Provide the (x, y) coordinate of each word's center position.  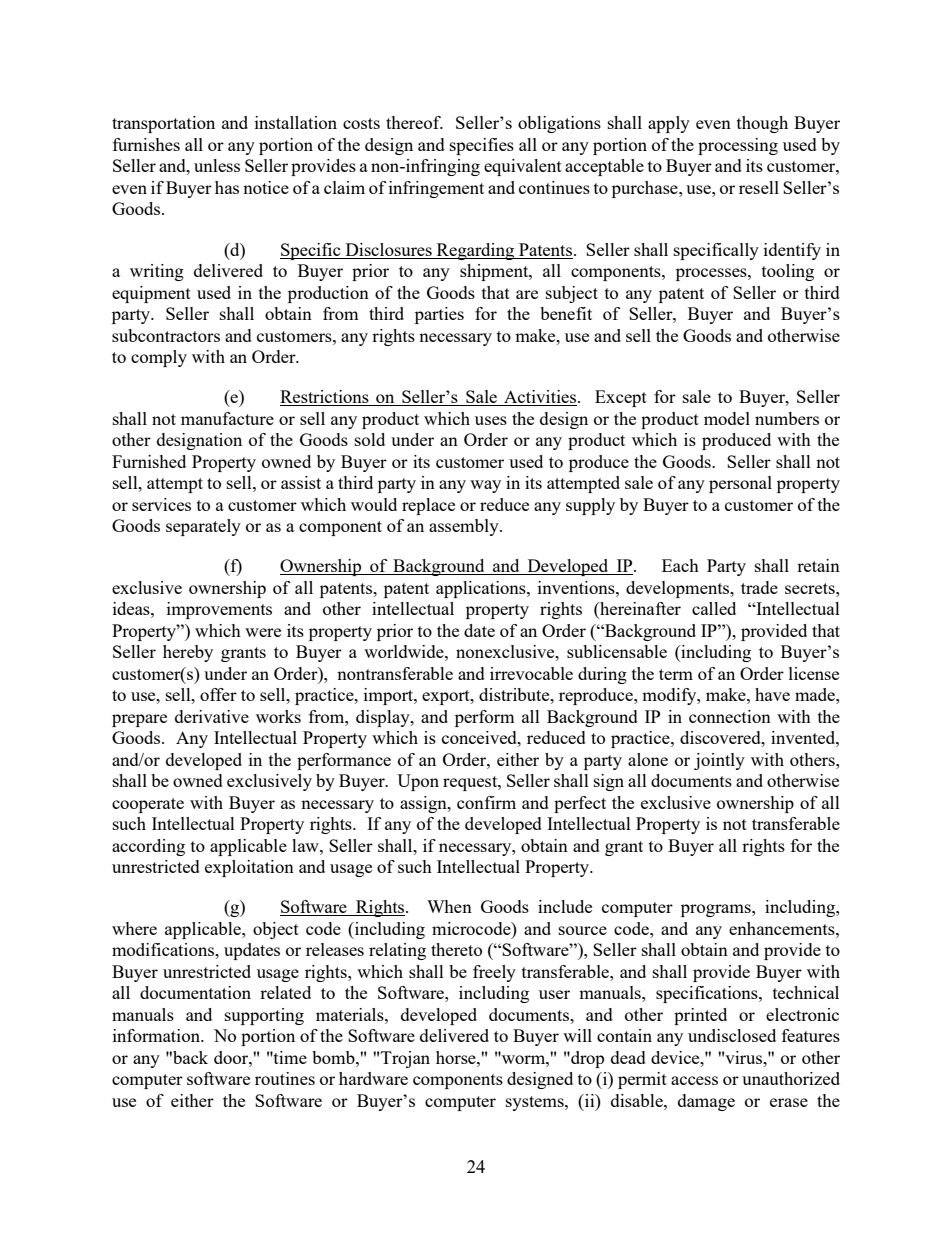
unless (217, 165)
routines (285, 1078)
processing (738, 146)
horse (457, 1057)
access (694, 1080)
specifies (482, 146)
